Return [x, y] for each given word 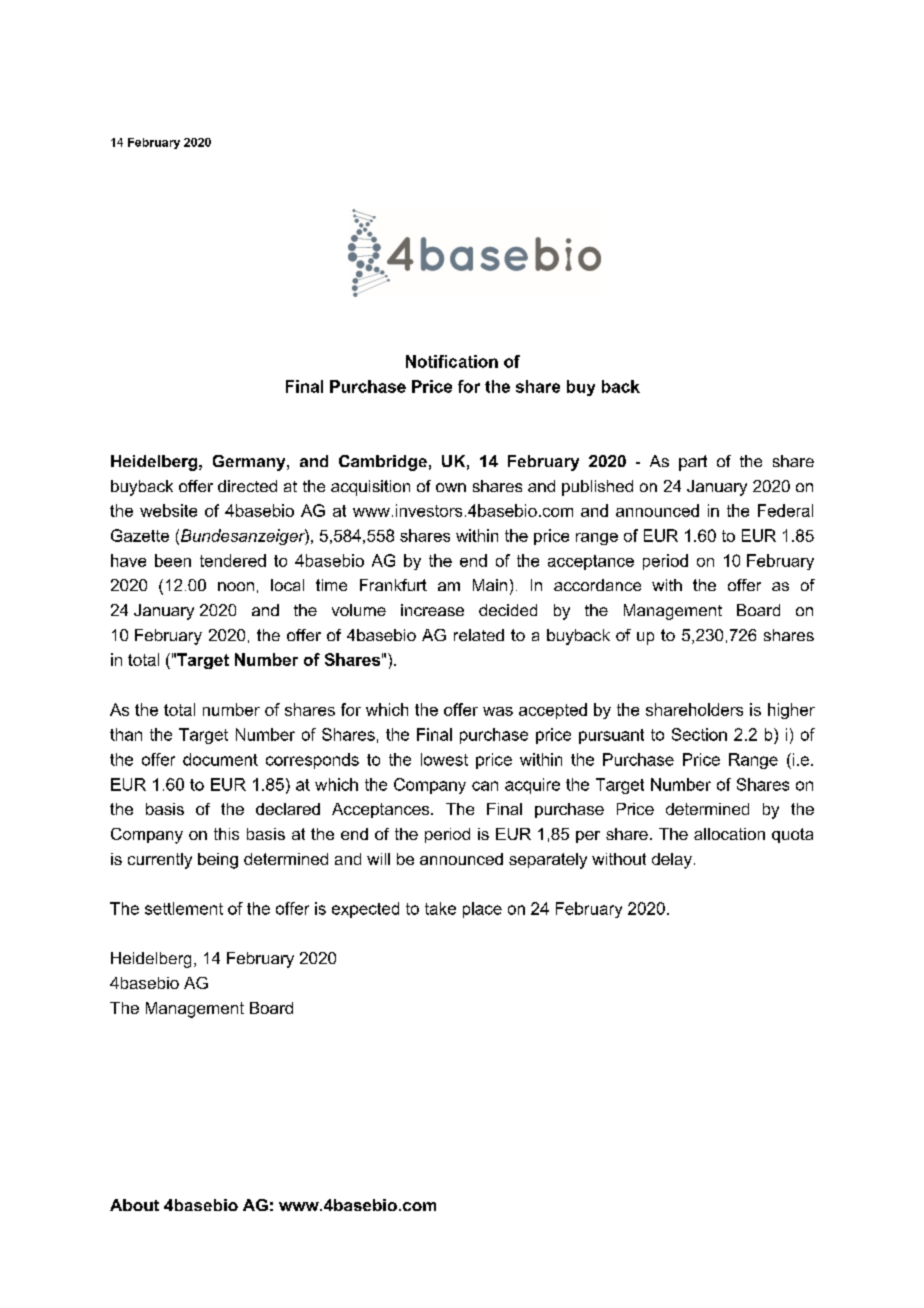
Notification [452, 361]
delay [672, 861]
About [134, 1205]
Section [699, 734]
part [693, 463]
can [485, 786]
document [220, 759]
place [482, 910]
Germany [250, 463]
